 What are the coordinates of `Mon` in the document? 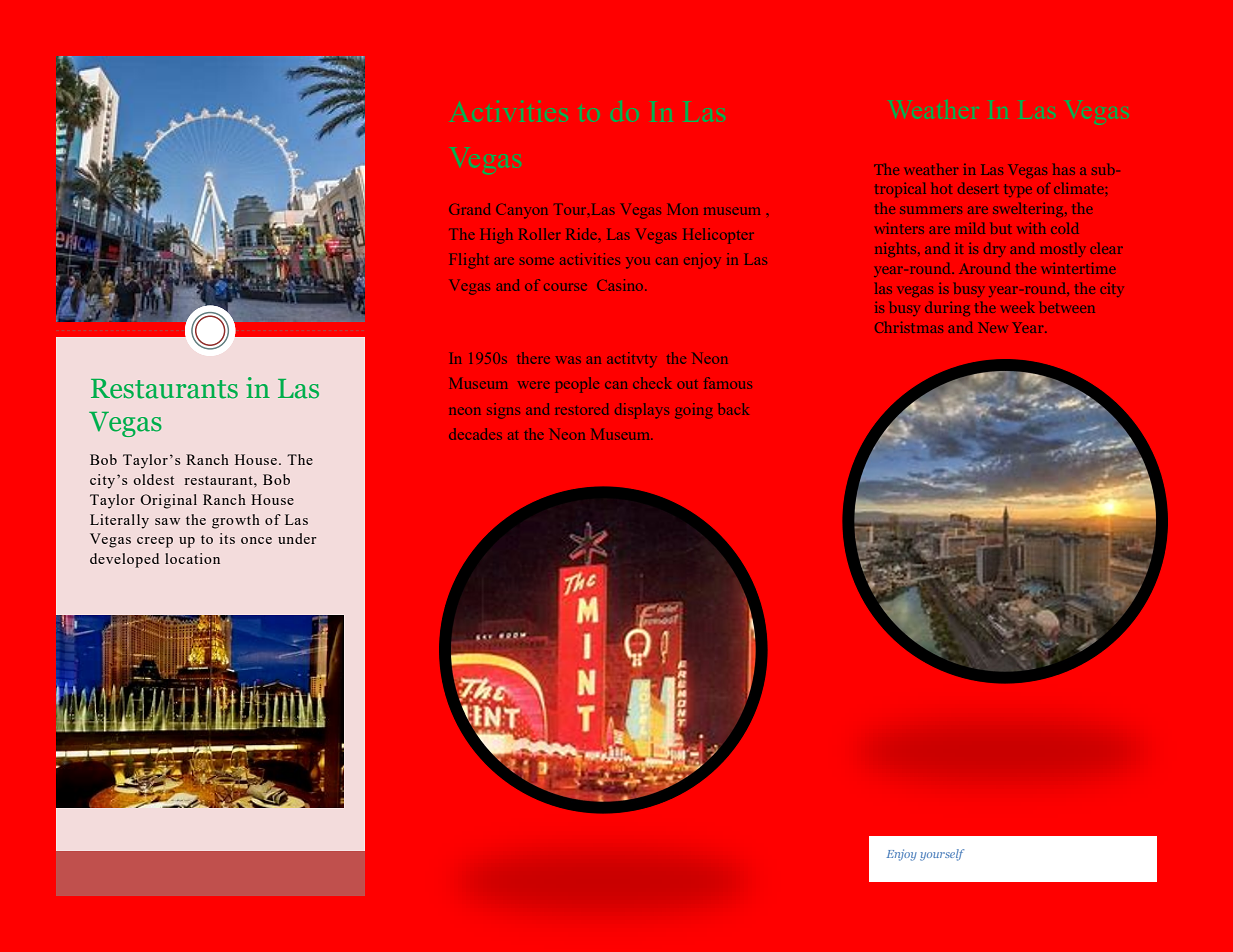 It's located at (683, 209).
